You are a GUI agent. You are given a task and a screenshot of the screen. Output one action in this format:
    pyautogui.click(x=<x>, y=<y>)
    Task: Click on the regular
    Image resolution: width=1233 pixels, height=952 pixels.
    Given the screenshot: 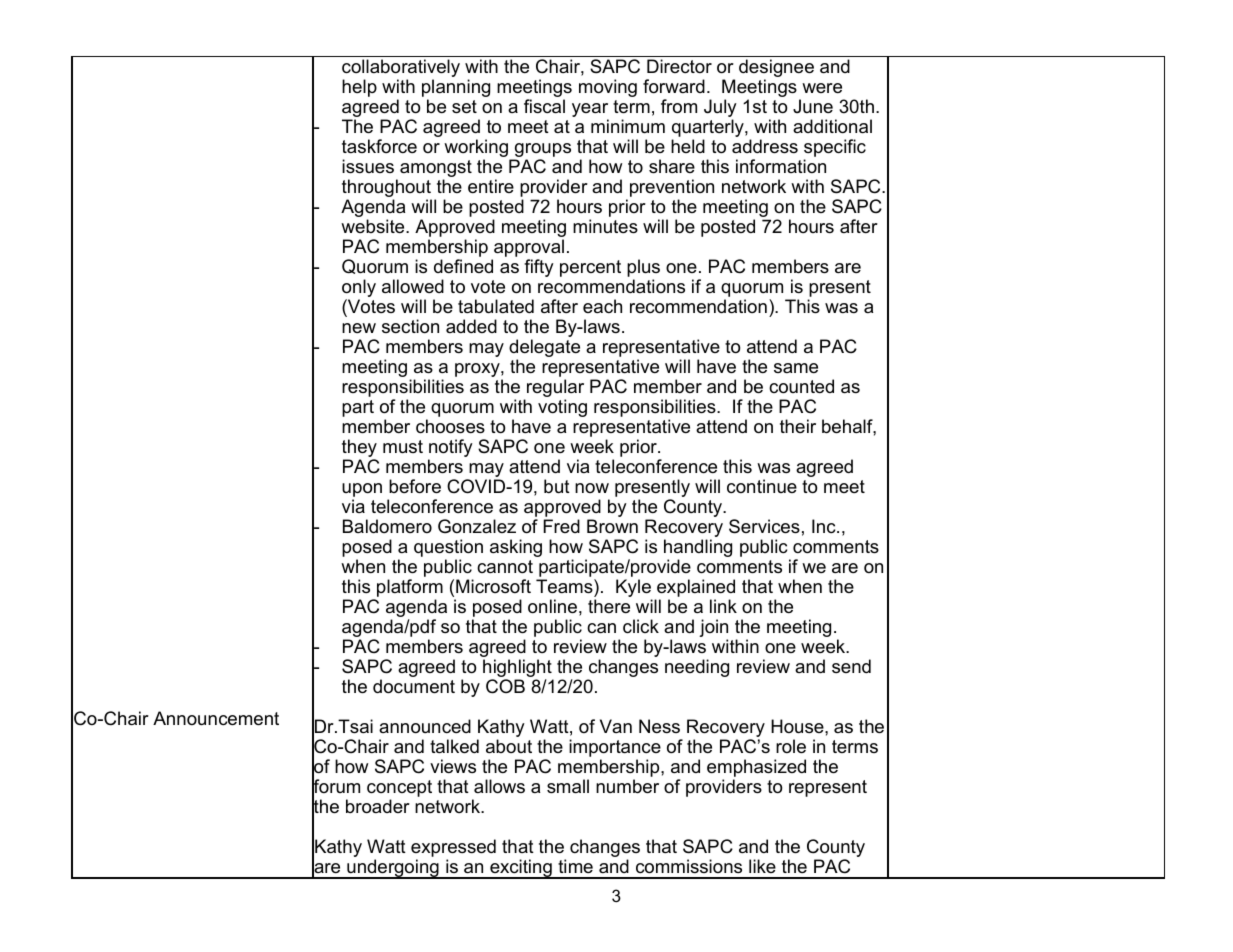 What is the action you would take?
    pyautogui.click(x=555, y=389)
